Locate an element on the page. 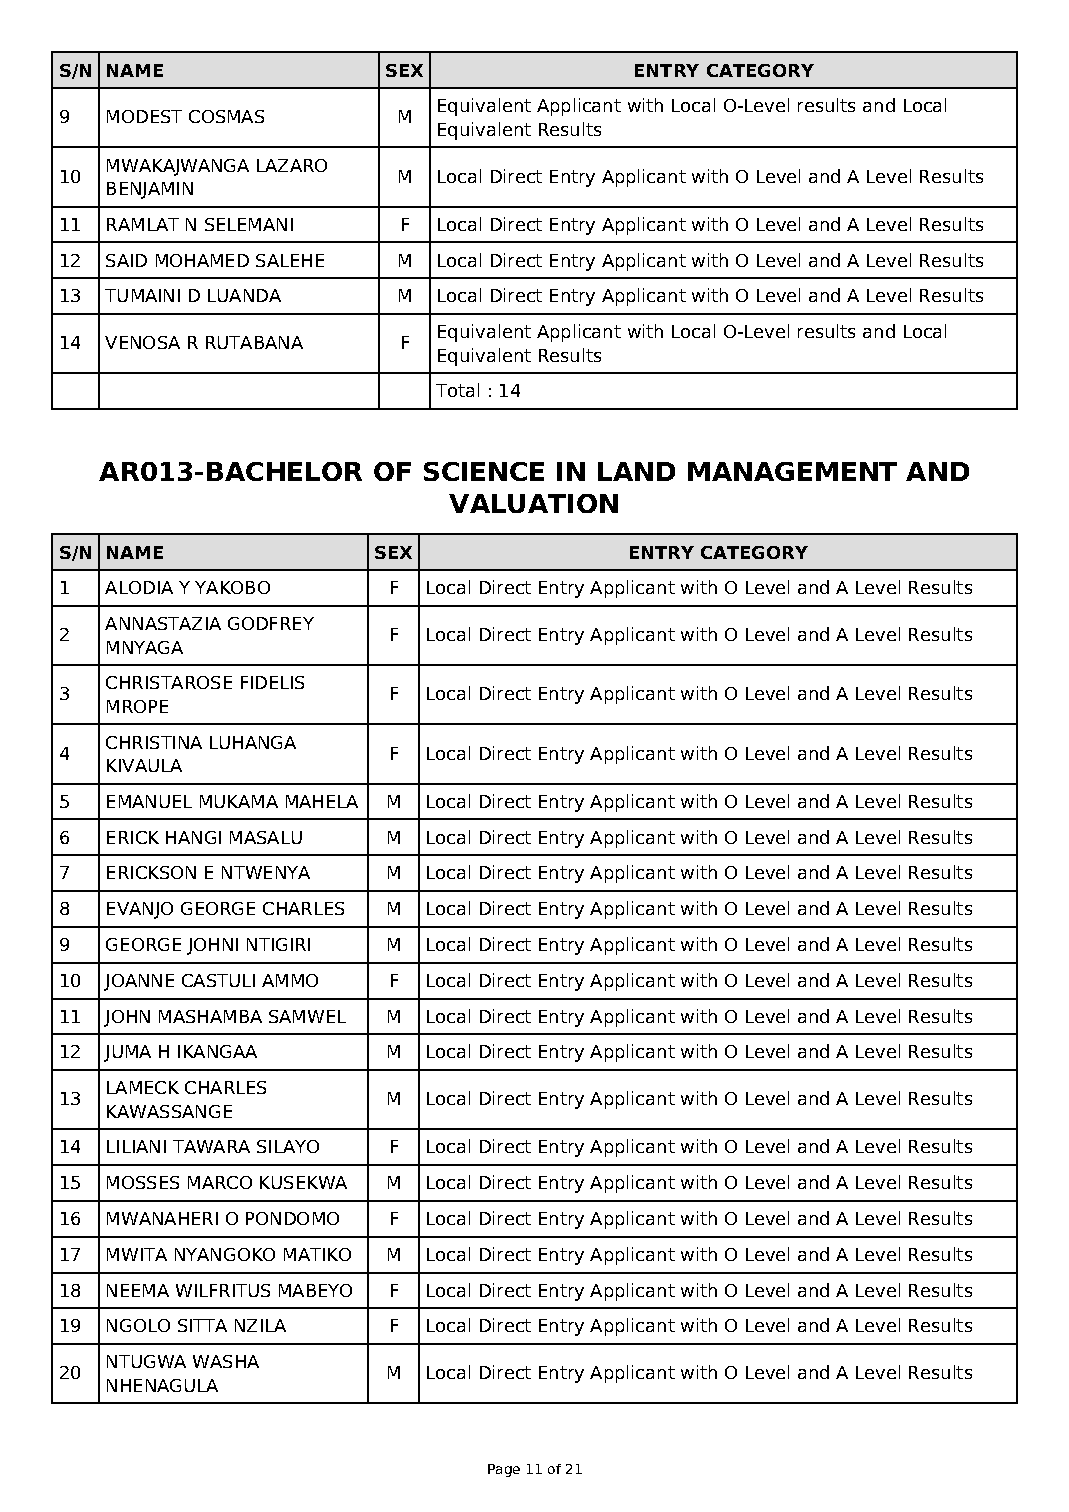 This image has height=1512, width=1069. MANAGEMENT is located at coordinates (792, 471).
